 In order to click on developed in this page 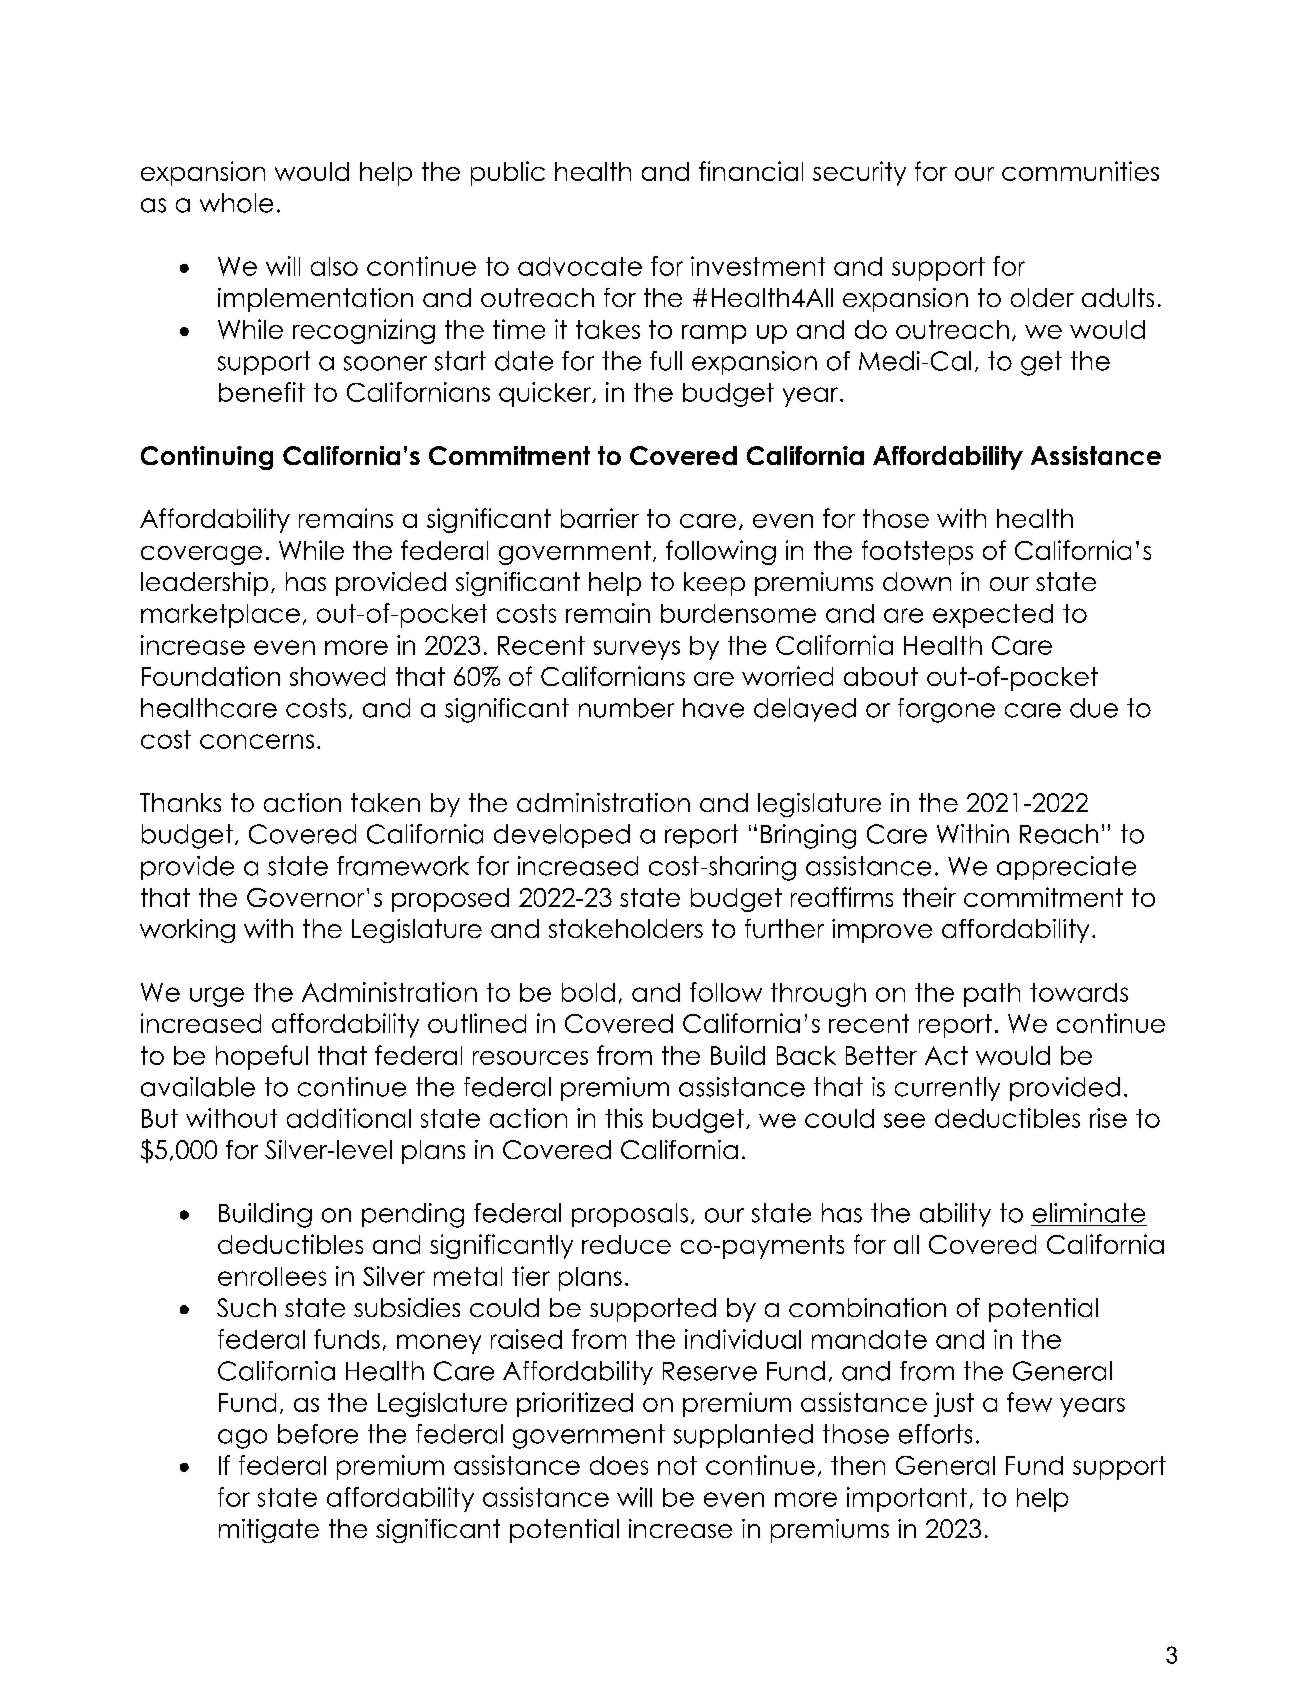, I will do `click(562, 836)`.
